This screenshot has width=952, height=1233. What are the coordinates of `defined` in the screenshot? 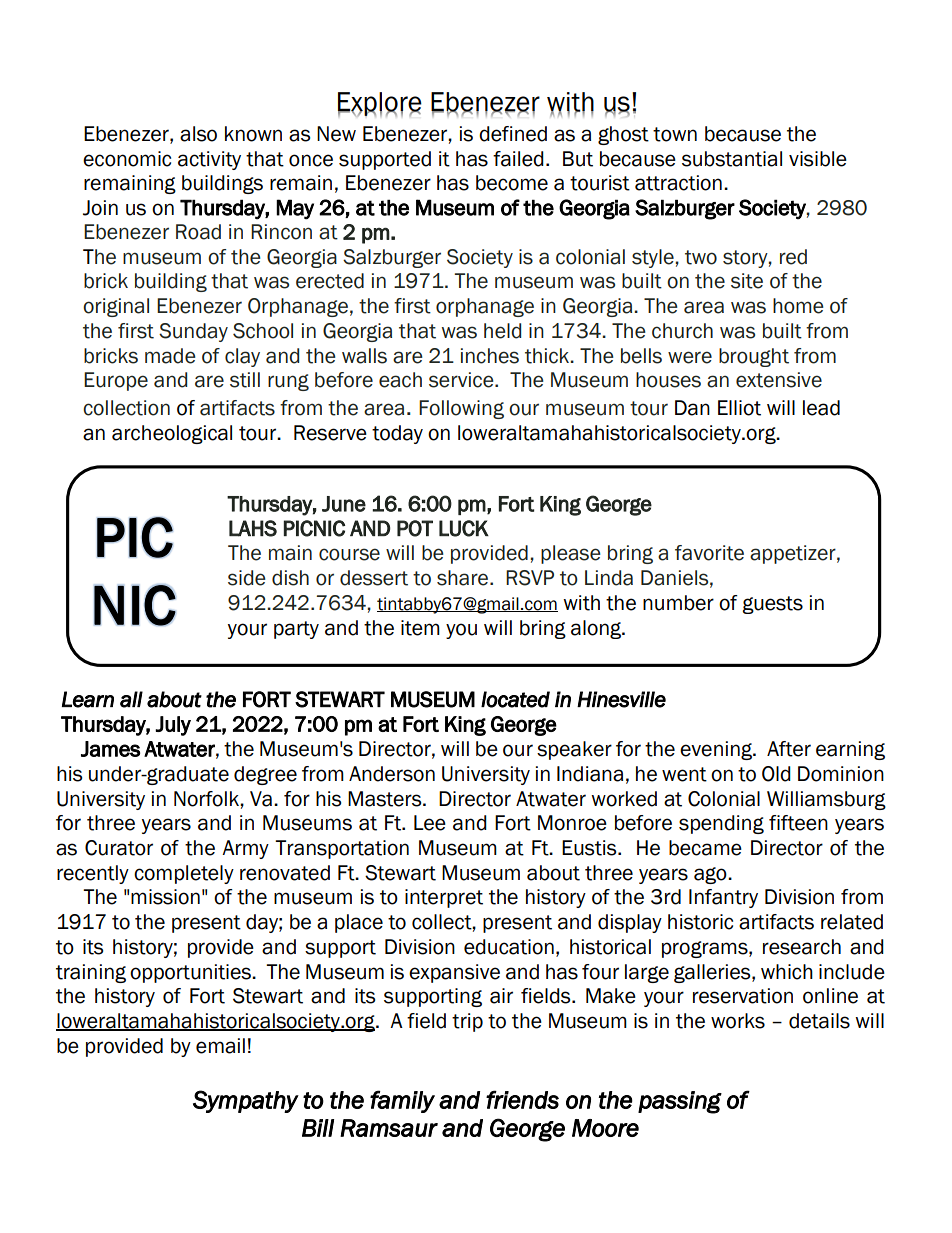 It's located at (513, 134).
